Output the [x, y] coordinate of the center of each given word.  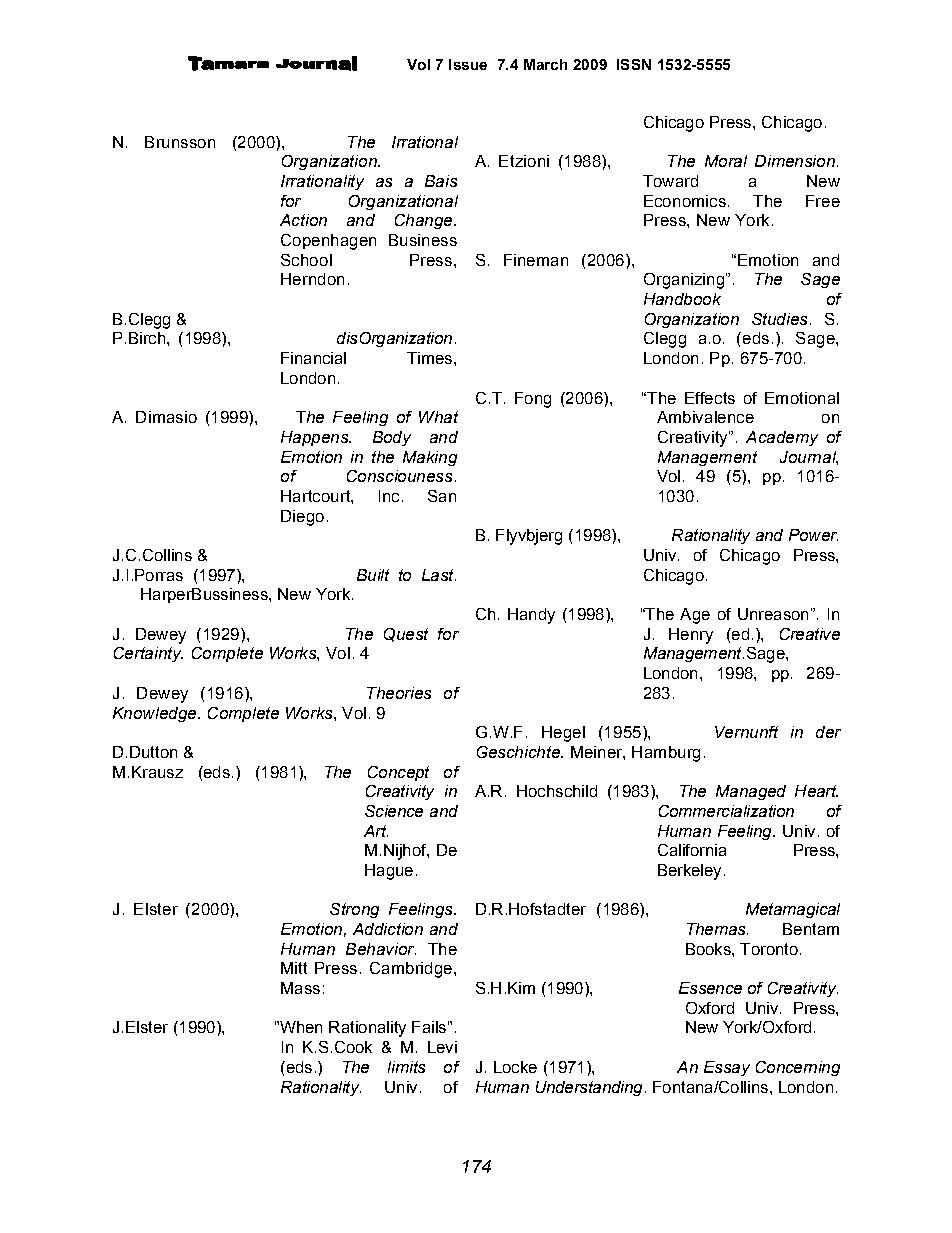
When [299, 1027]
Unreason [773, 614]
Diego [302, 518]
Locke [515, 1067]
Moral [726, 161]
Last [439, 575]
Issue [468, 64]
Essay [727, 1068]
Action [303, 220]
